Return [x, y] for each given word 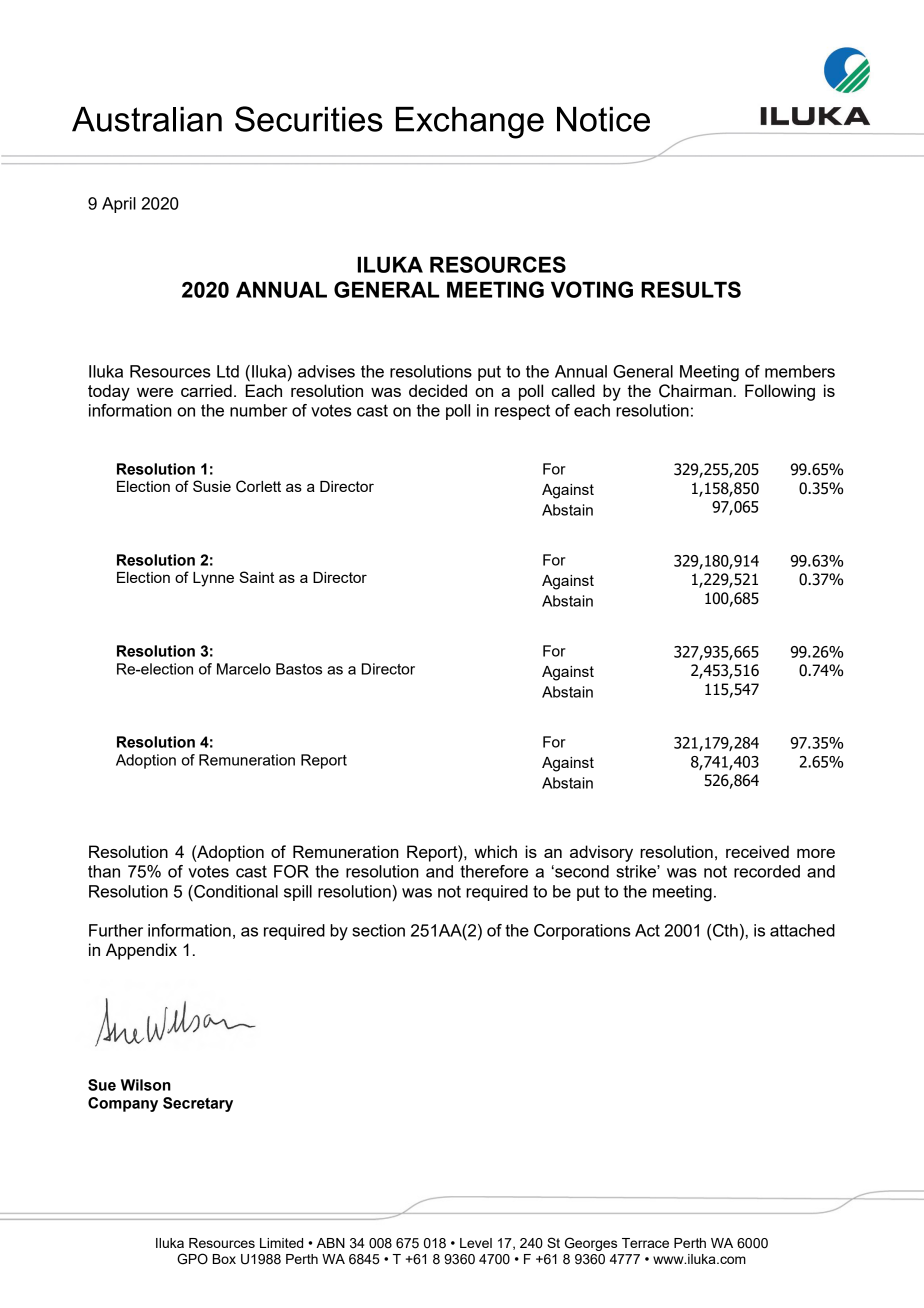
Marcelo [244, 669]
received [757, 851]
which [495, 851]
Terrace [645, 1243]
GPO [192, 1259]
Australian [147, 119]
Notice [603, 119]
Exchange [470, 123]
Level [476, 1243]
